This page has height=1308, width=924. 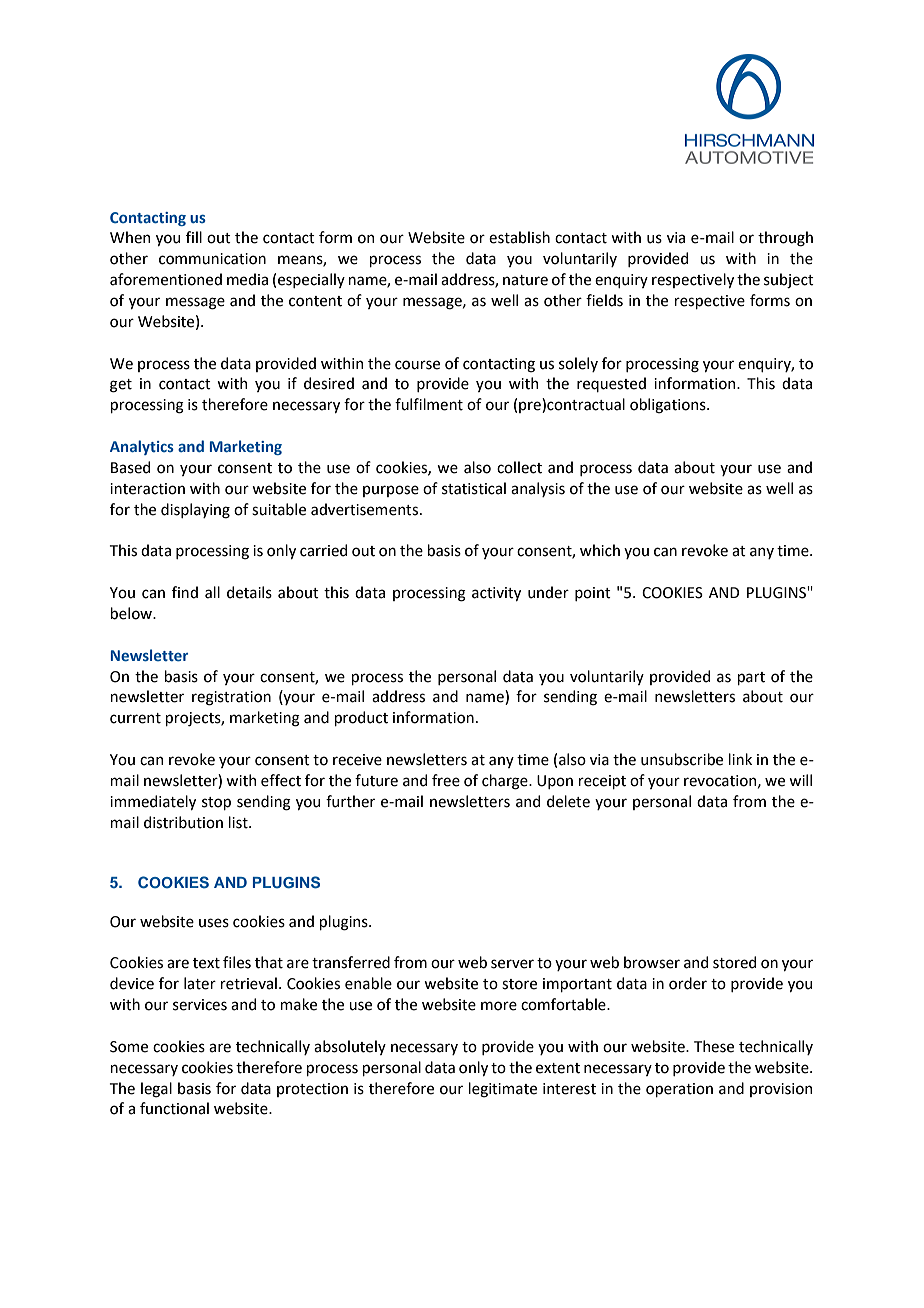 I want to click on legal, so click(x=156, y=1090).
